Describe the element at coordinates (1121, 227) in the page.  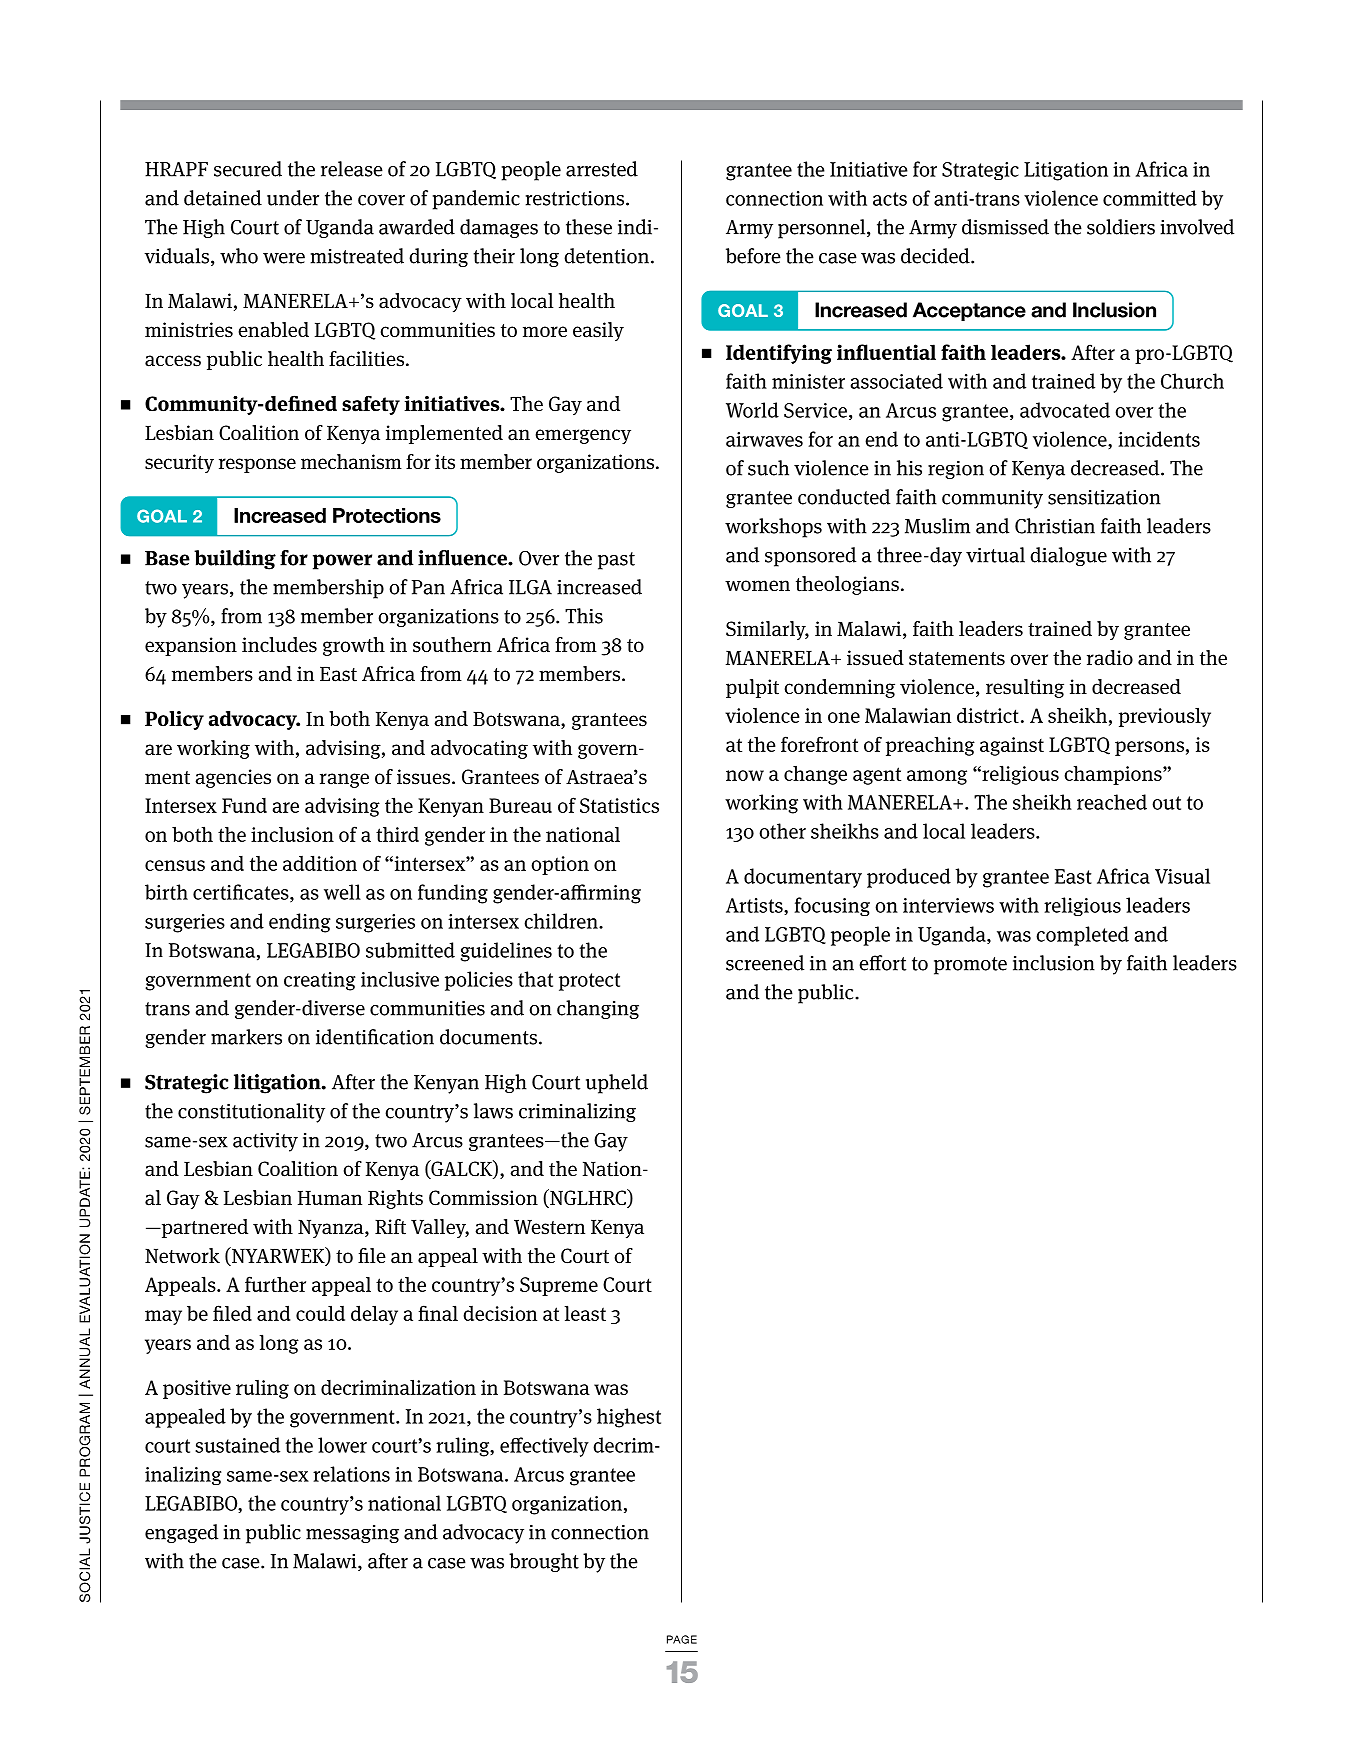
I see `soldiers` at that location.
